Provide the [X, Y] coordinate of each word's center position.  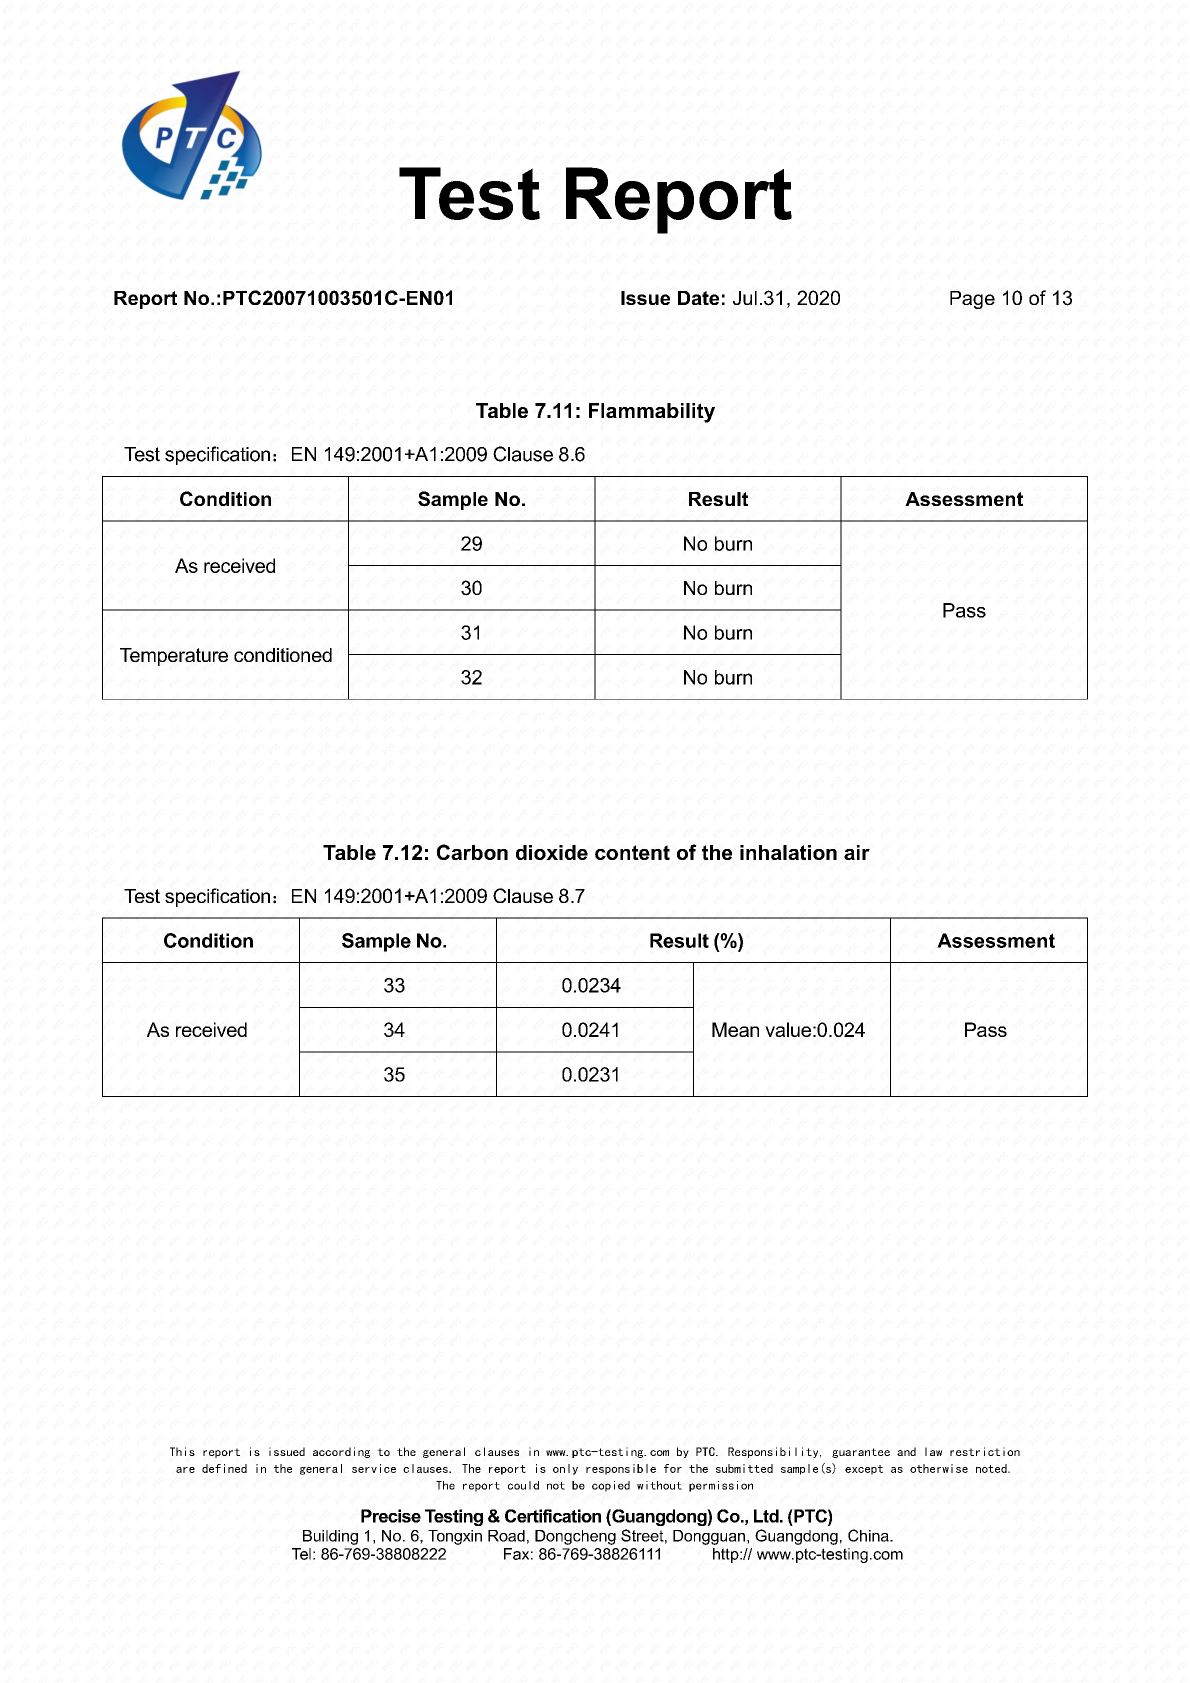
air [857, 852]
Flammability [652, 413]
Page [972, 300]
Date [698, 298]
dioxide [552, 852]
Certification [553, 1516]
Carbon [472, 852]
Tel [301, 1554]
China [869, 1535]
